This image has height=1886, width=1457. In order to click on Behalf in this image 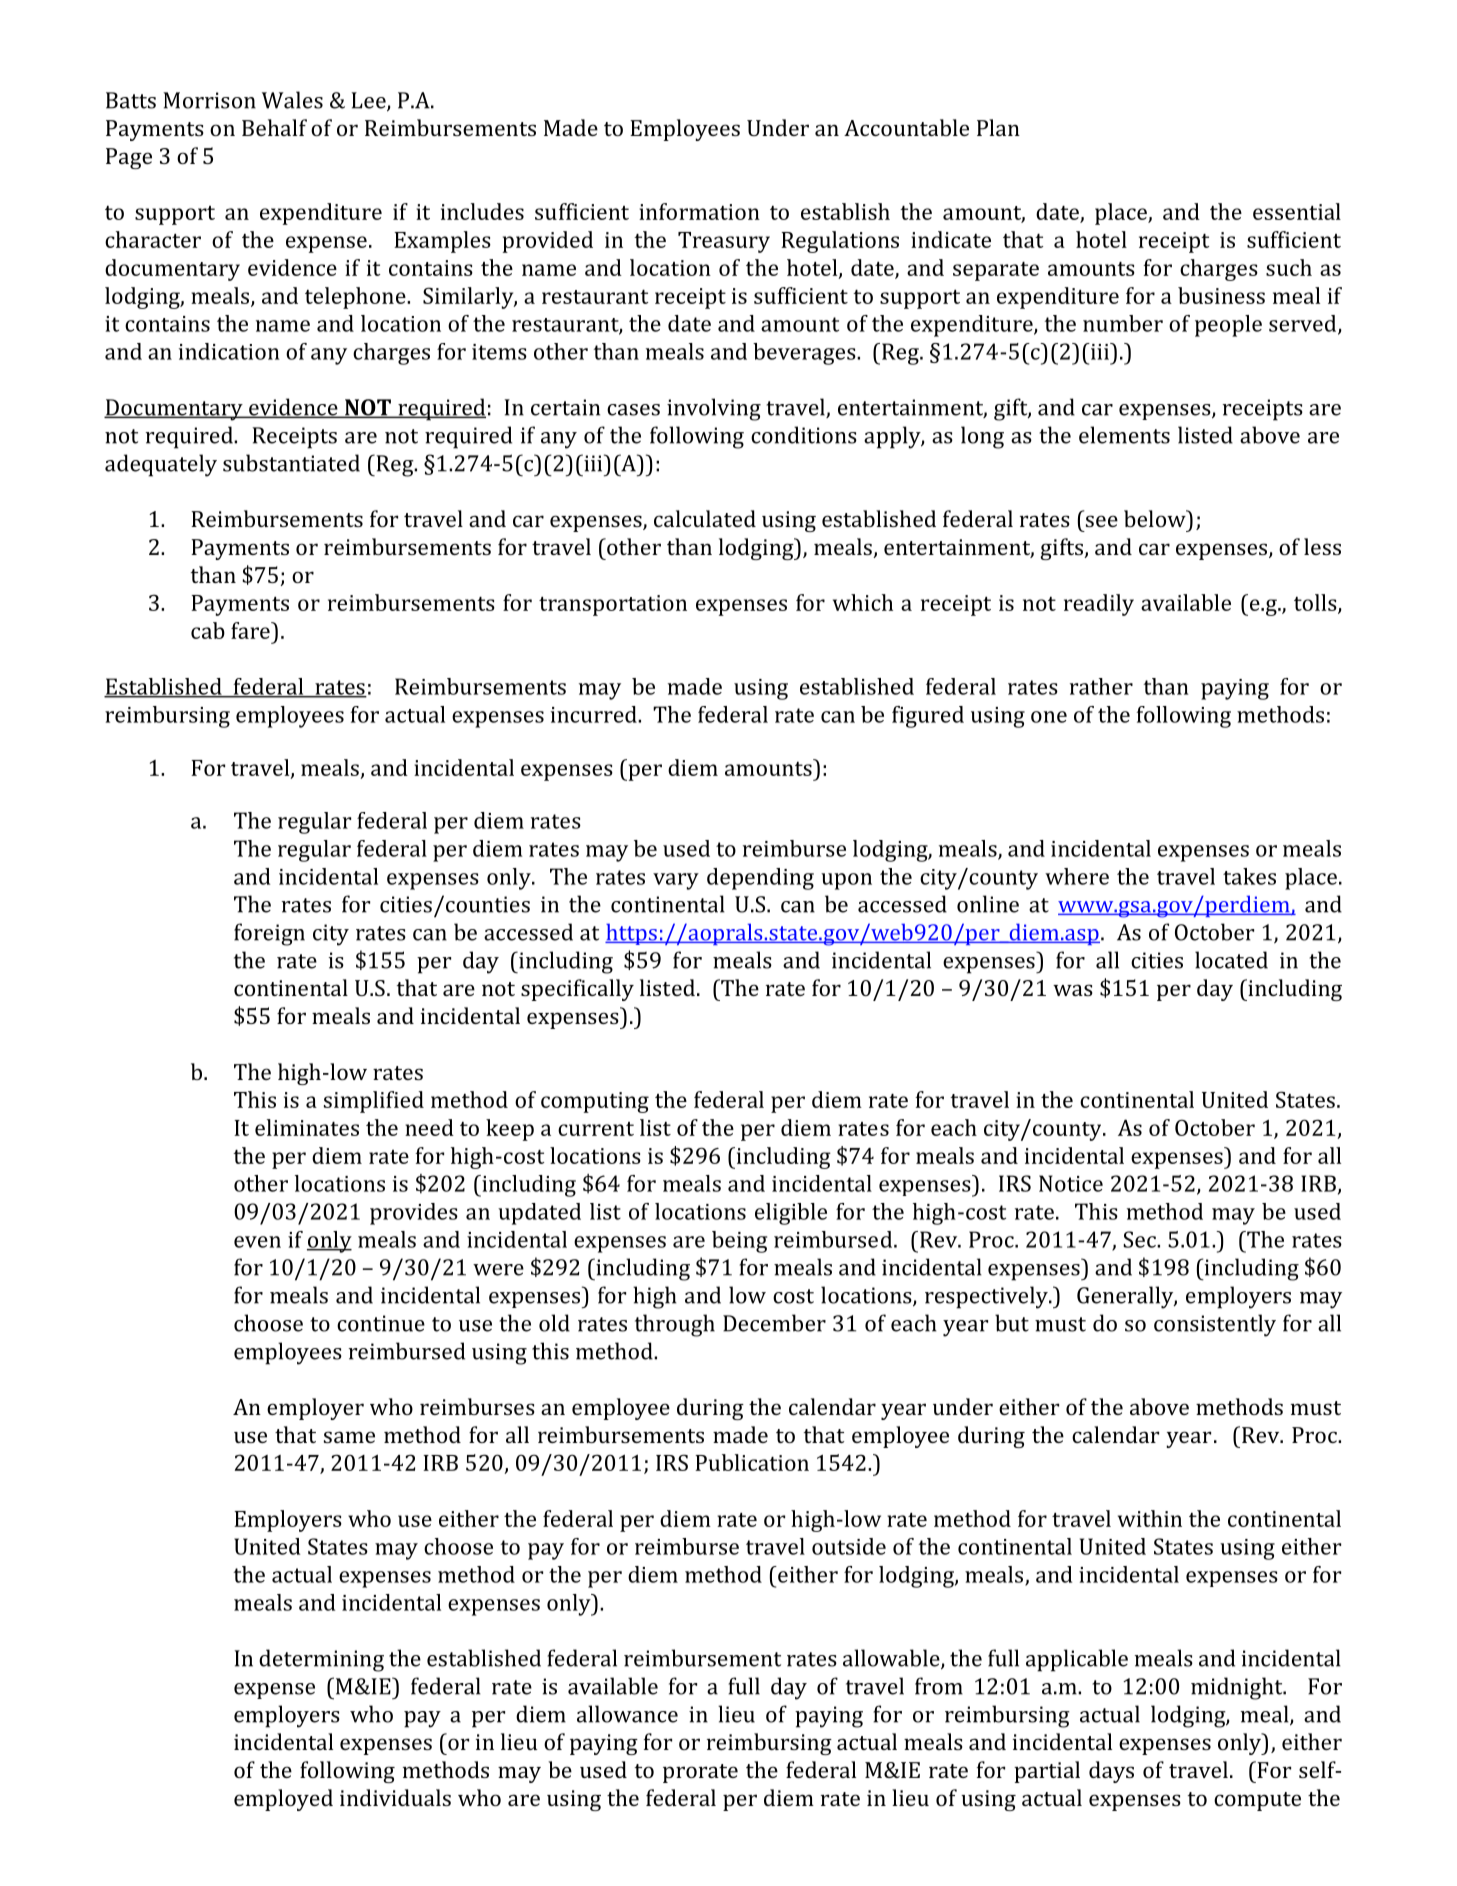, I will do `click(274, 127)`.
